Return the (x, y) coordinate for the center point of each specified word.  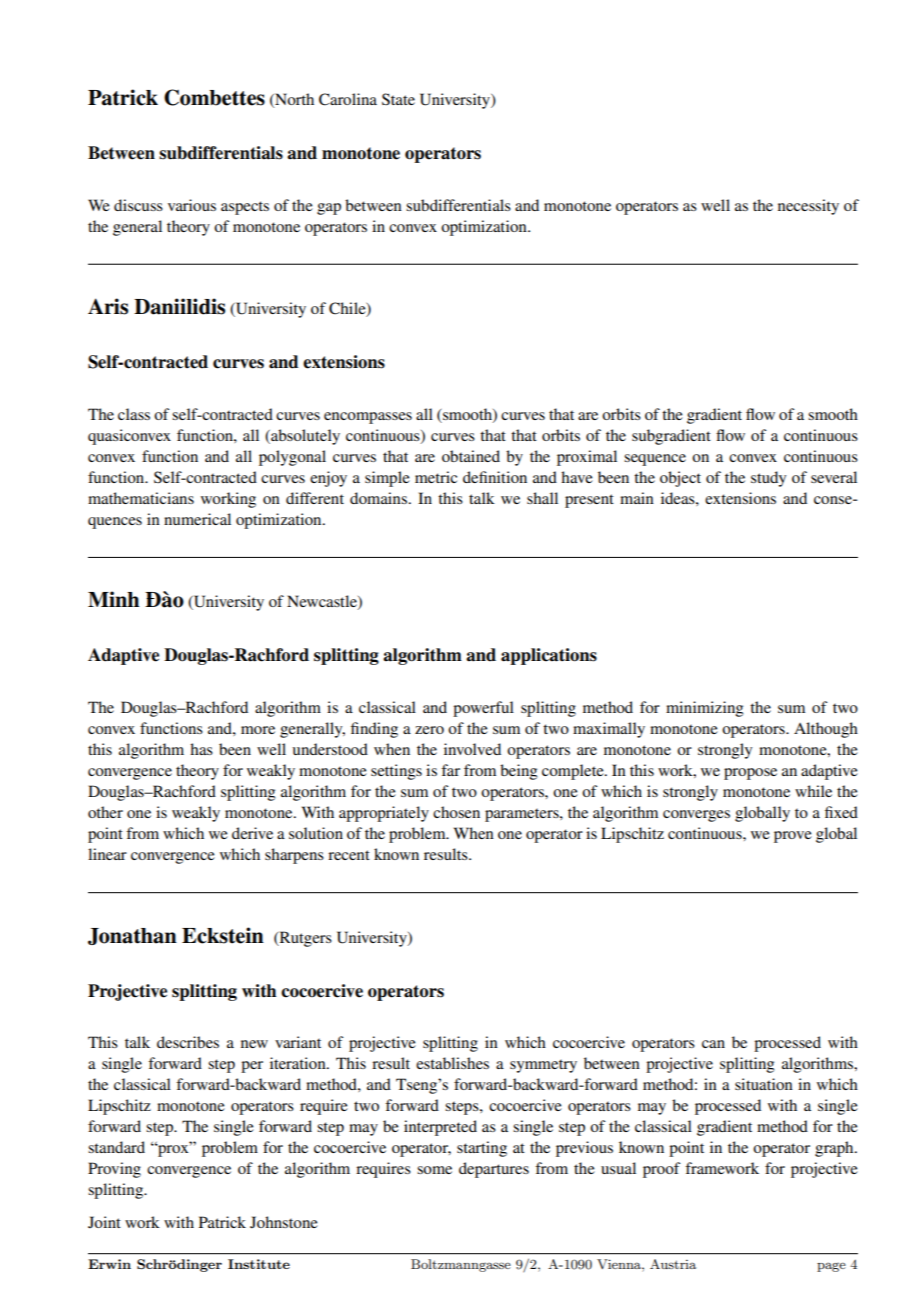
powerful (483, 709)
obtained (471, 456)
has (201, 749)
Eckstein (223, 935)
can (713, 1044)
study (768, 479)
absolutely (304, 437)
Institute (259, 1264)
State (398, 99)
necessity (808, 207)
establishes (452, 1063)
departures (494, 1170)
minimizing (704, 709)
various (192, 205)
